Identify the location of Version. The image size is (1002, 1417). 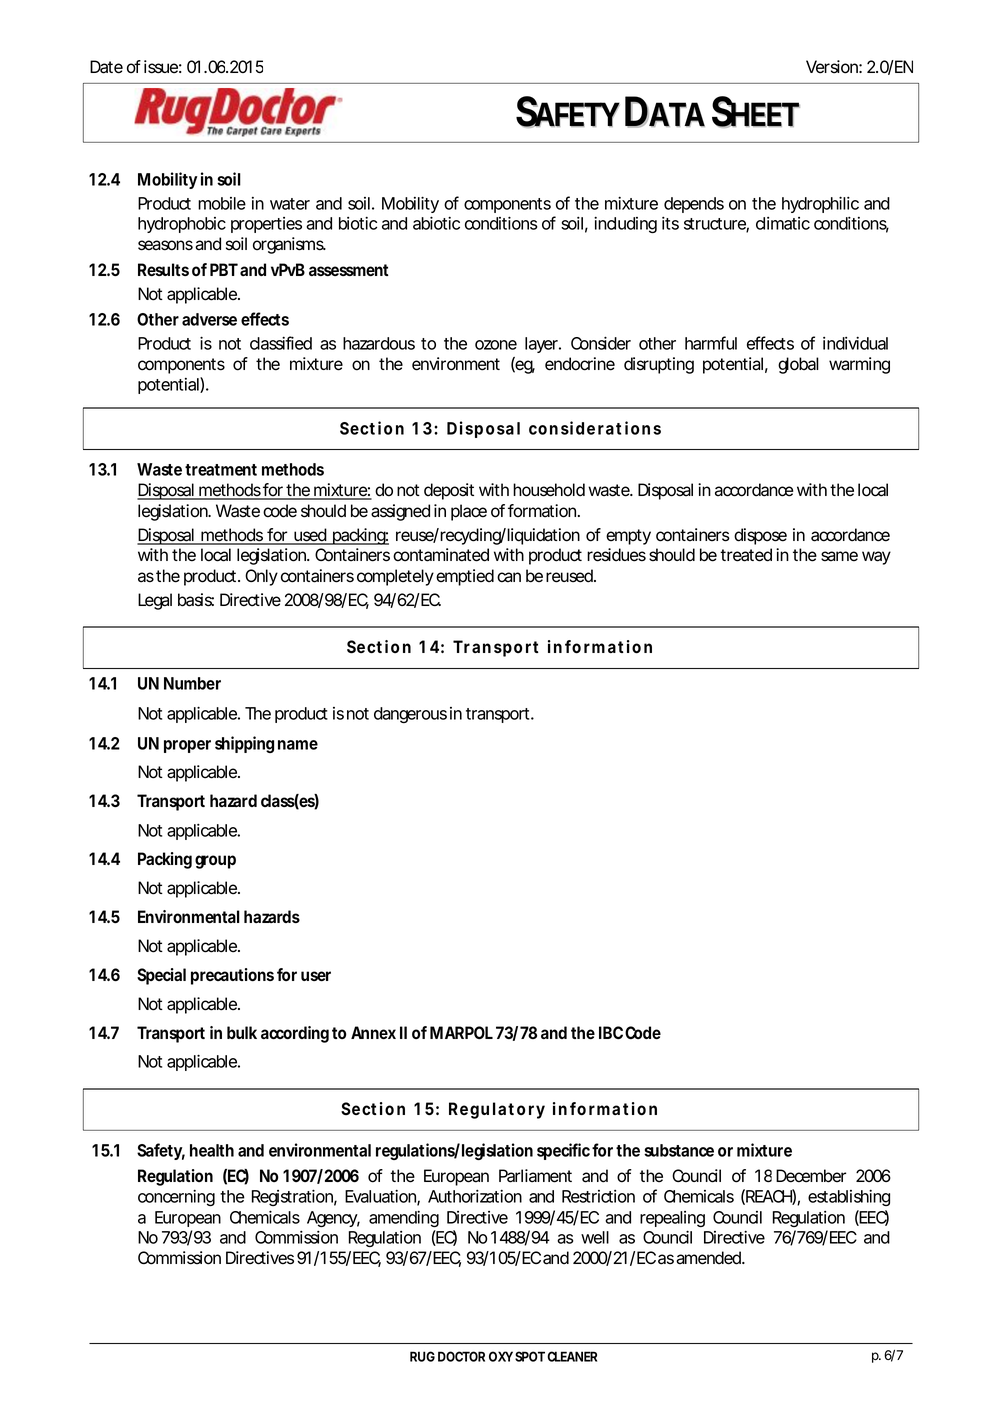
(832, 67).
